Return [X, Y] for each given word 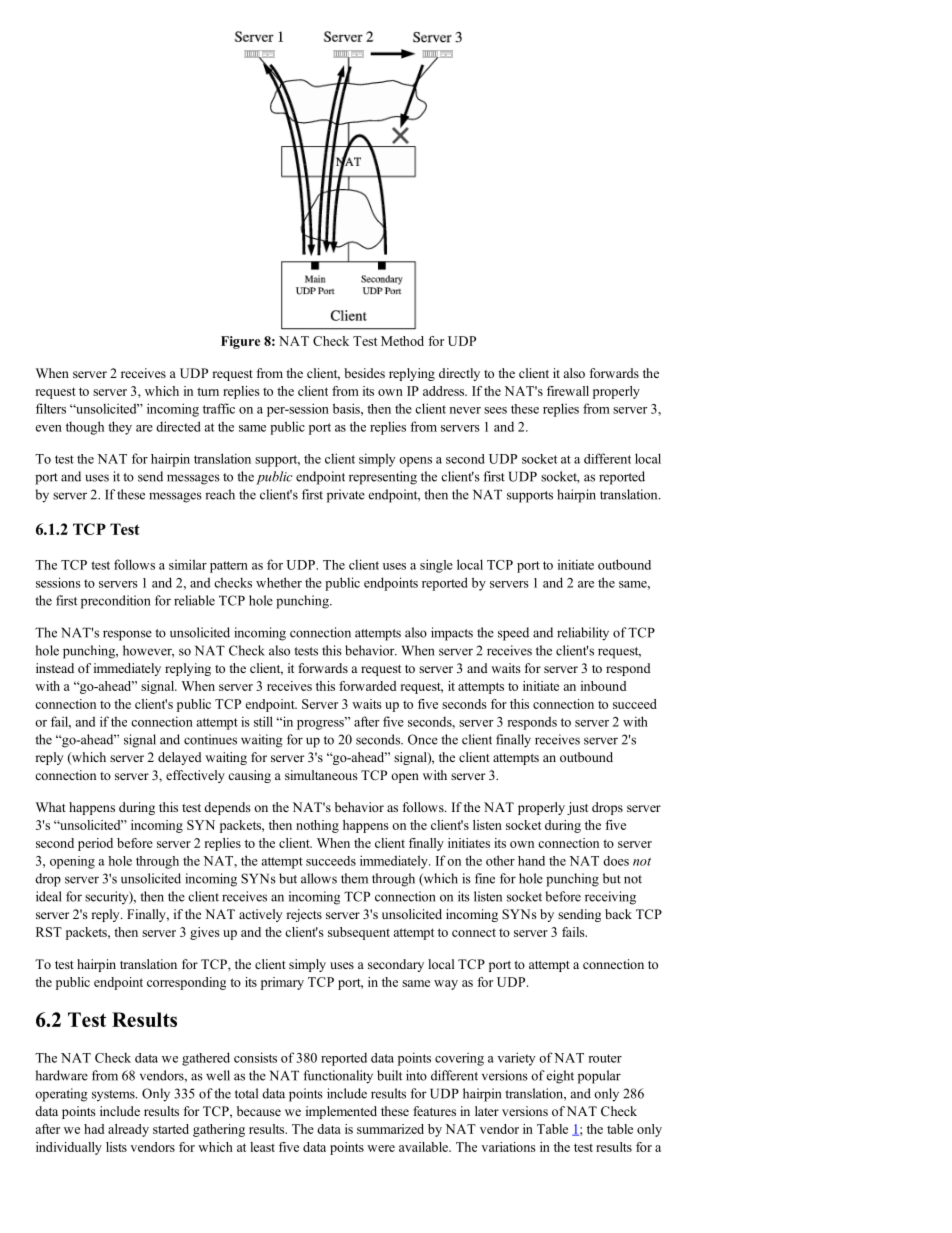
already [128, 1130]
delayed [180, 758]
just [577, 808]
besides [364, 373]
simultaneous [321, 775]
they [120, 428]
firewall [568, 391]
